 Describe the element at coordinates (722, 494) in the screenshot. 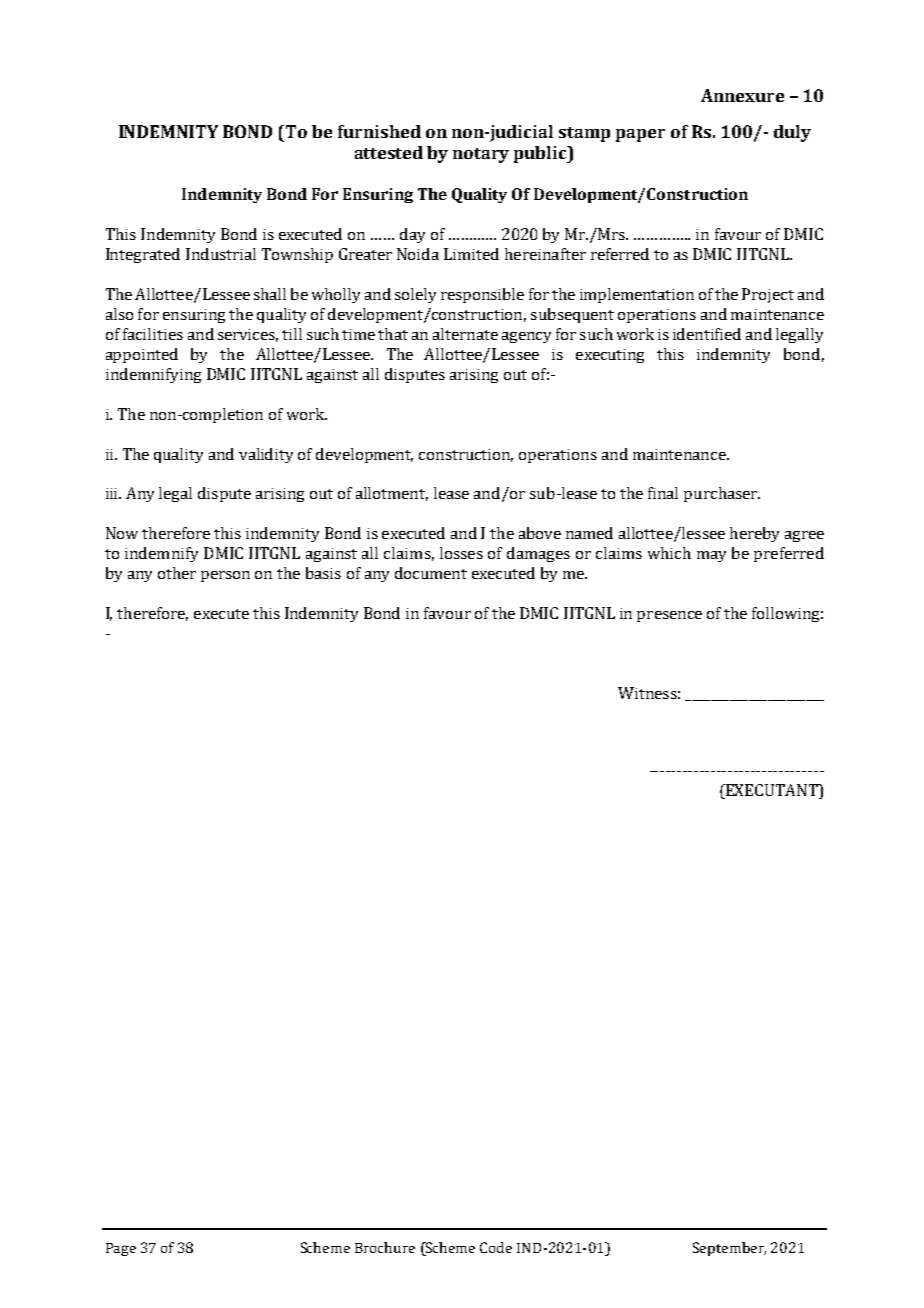

I see `purchaser` at that location.
